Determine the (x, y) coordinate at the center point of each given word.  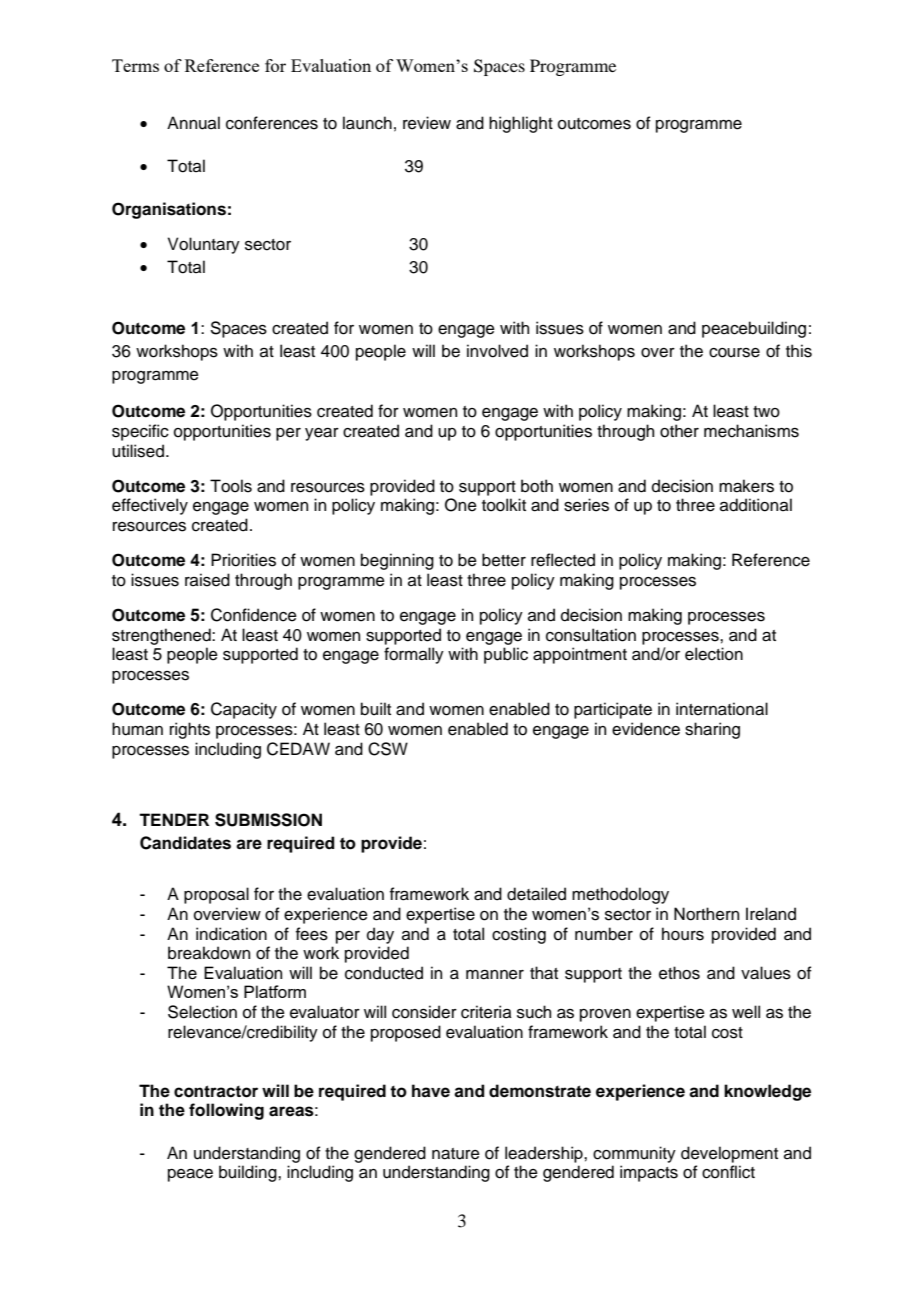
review (427, 123)
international (722, 709)
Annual (193, 123)
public (506, 655)
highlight (521, 124)
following (226, 1111)
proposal (216, 895)
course (734, 353)
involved (497, 351)
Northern (706, 914)
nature (456, 1154)
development (729, 1154)
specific (140, 432)
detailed (536, 894)
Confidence (254, 615)
